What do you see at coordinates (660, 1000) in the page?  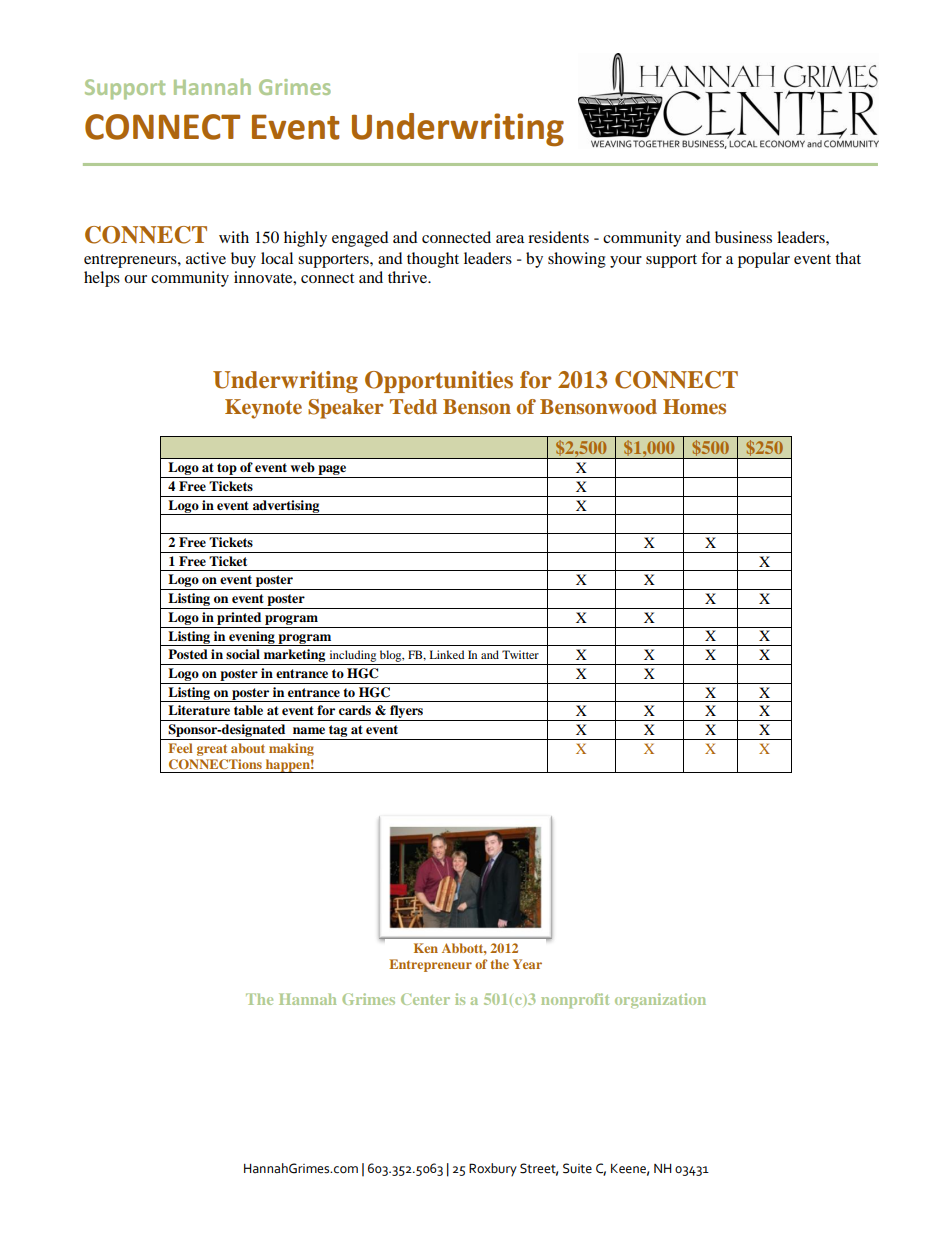 I see `organization` at bounding box center [660, 1000].
